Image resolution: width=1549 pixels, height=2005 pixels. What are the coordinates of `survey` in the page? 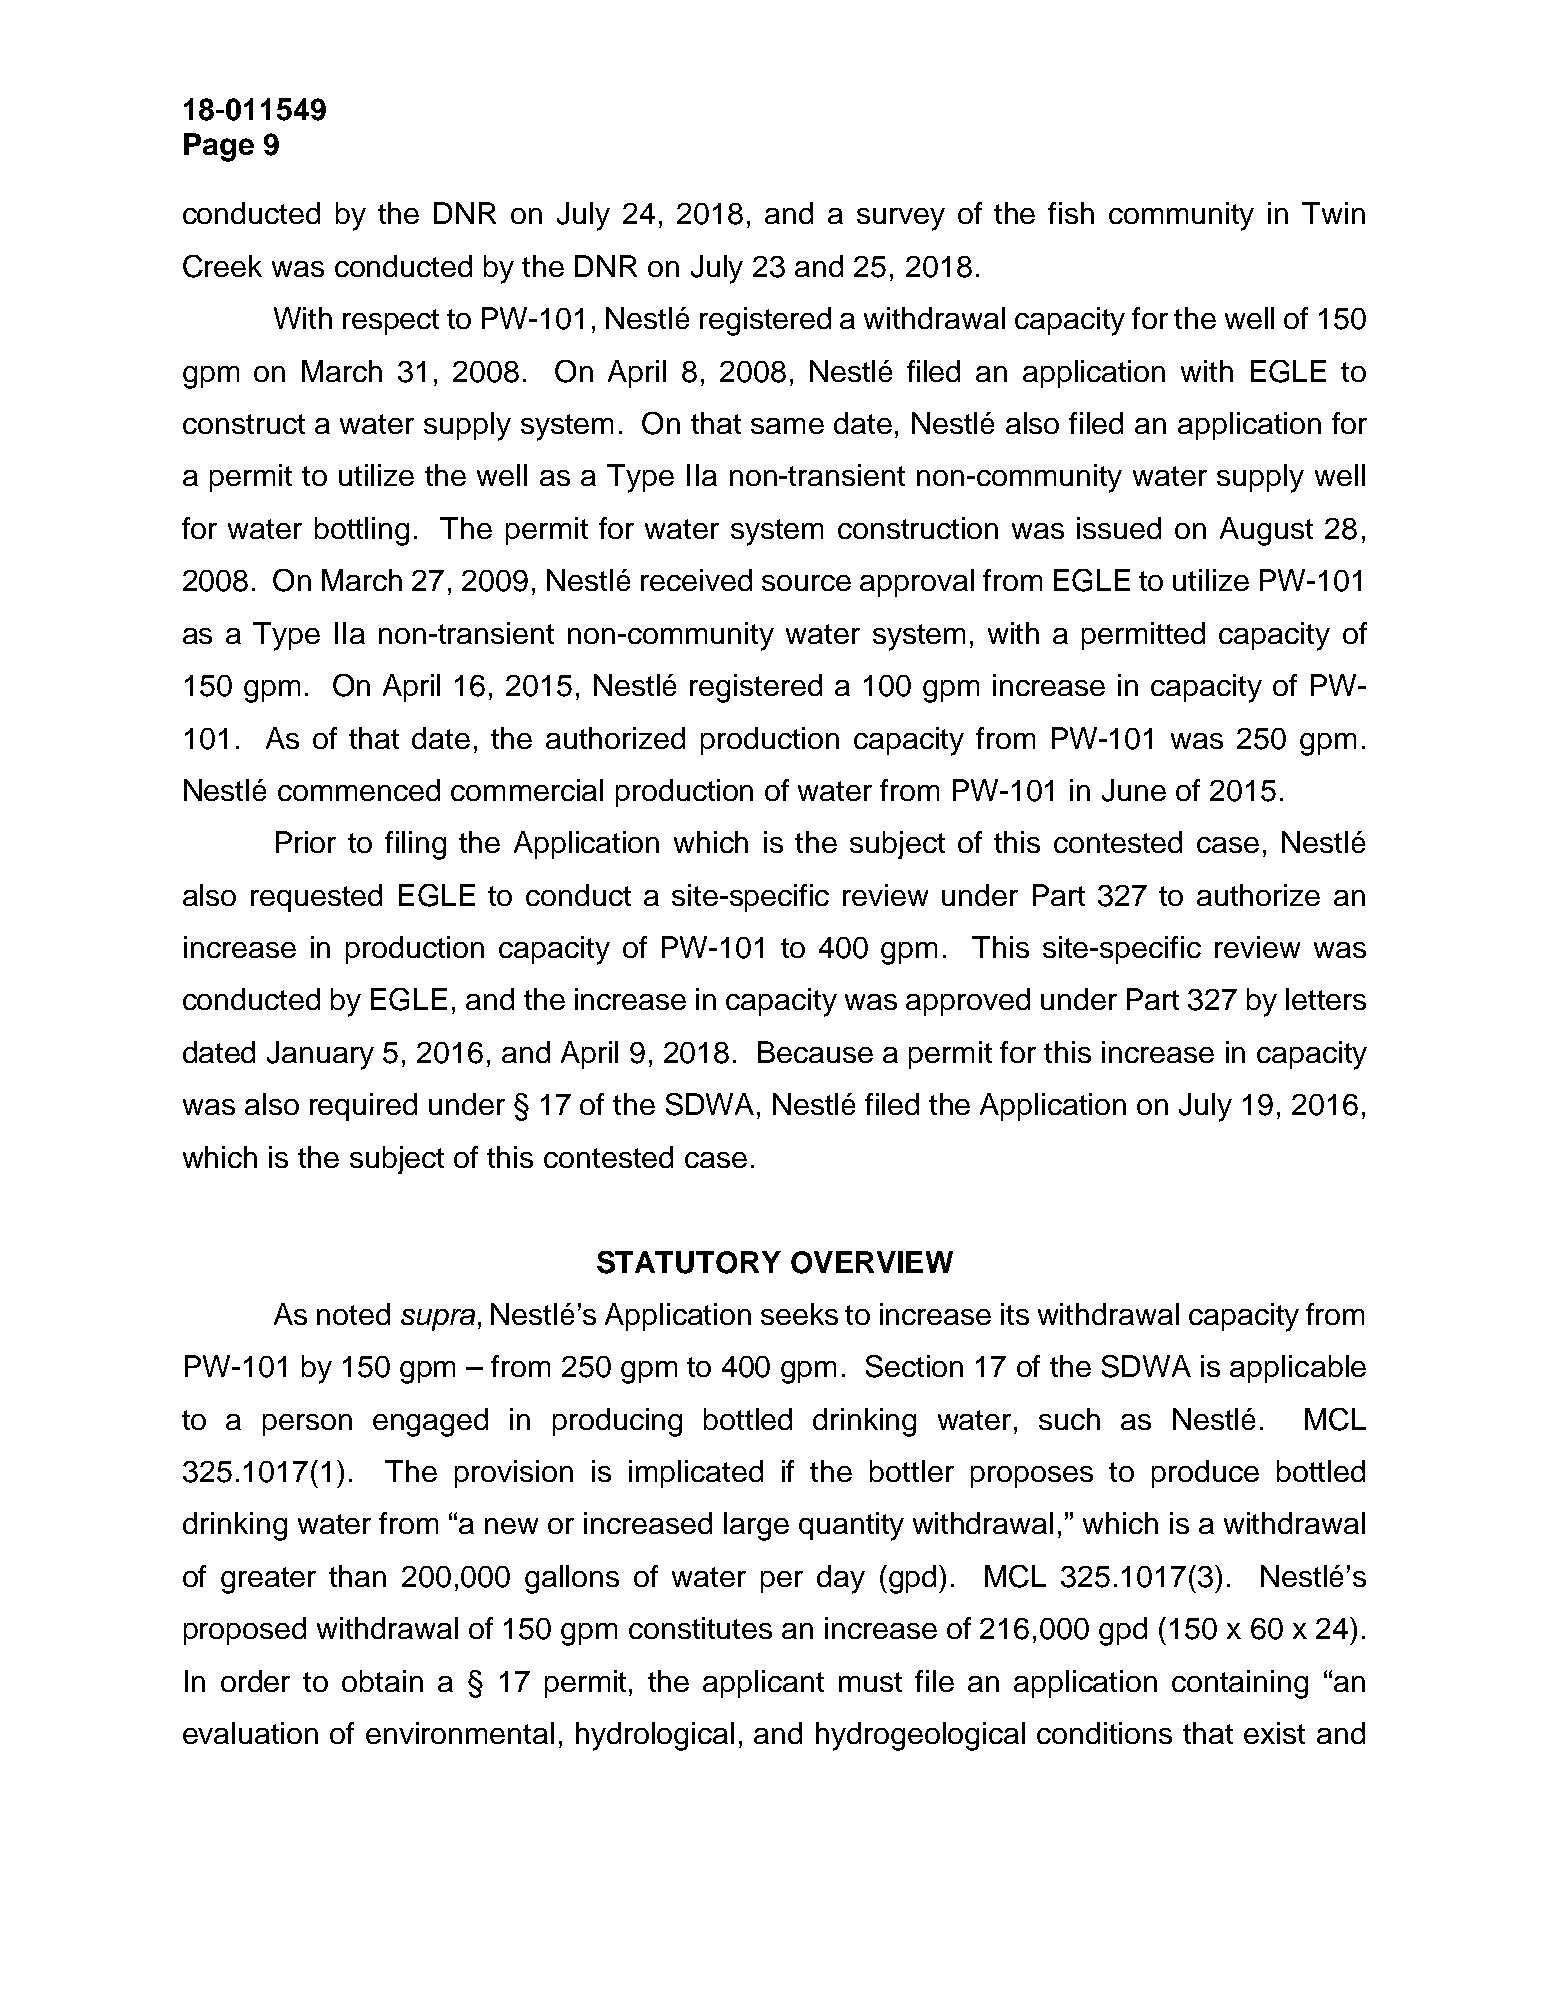 It's located at (901, 219).
